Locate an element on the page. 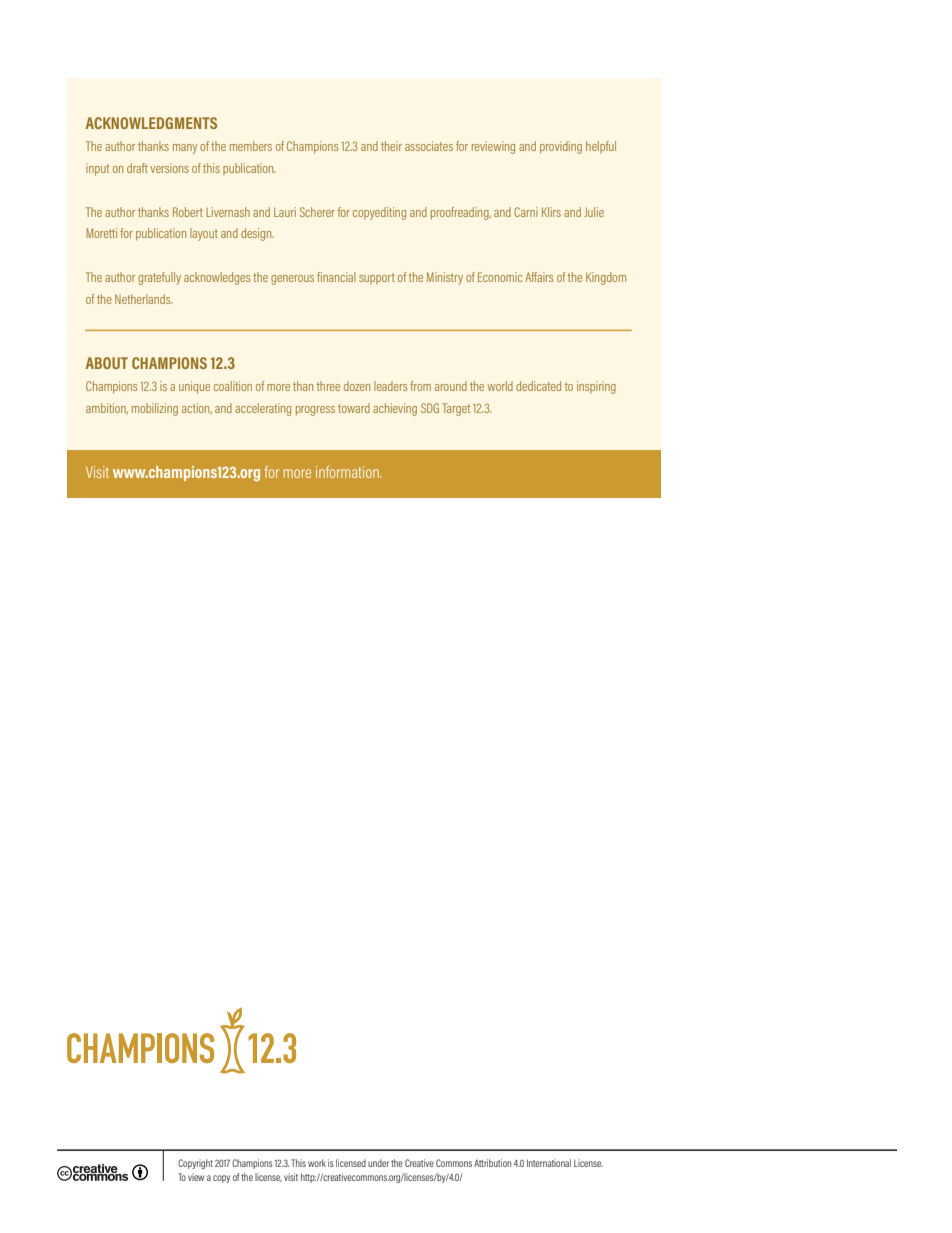 This page has height=1233, width=952. under is located at coordinates (378, 1163).
